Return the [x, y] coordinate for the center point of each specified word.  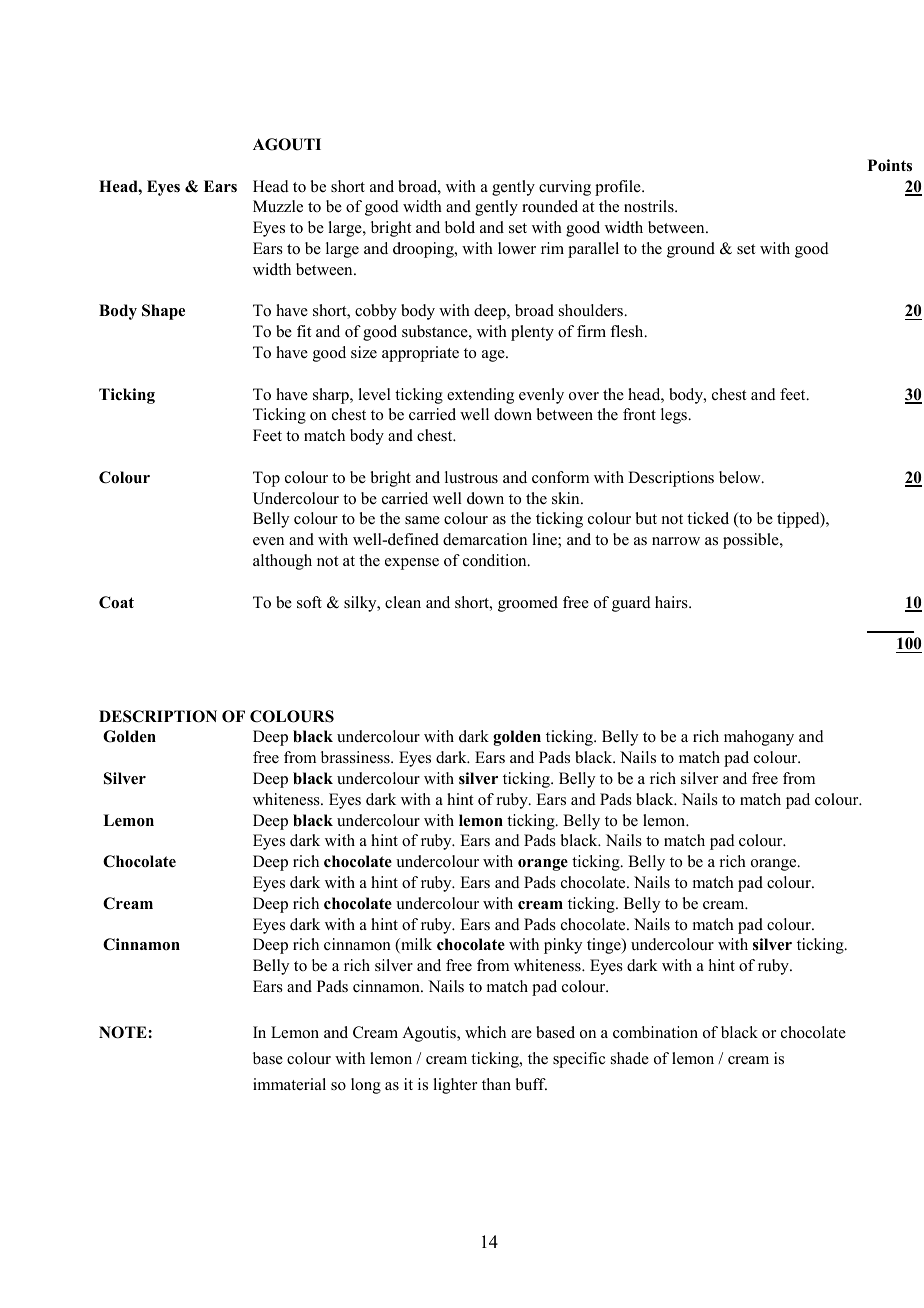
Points [890, 165]
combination [655, 1032]
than [496, 1084]
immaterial [289, 1084]
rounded [550, 206]
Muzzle [278, 206]
